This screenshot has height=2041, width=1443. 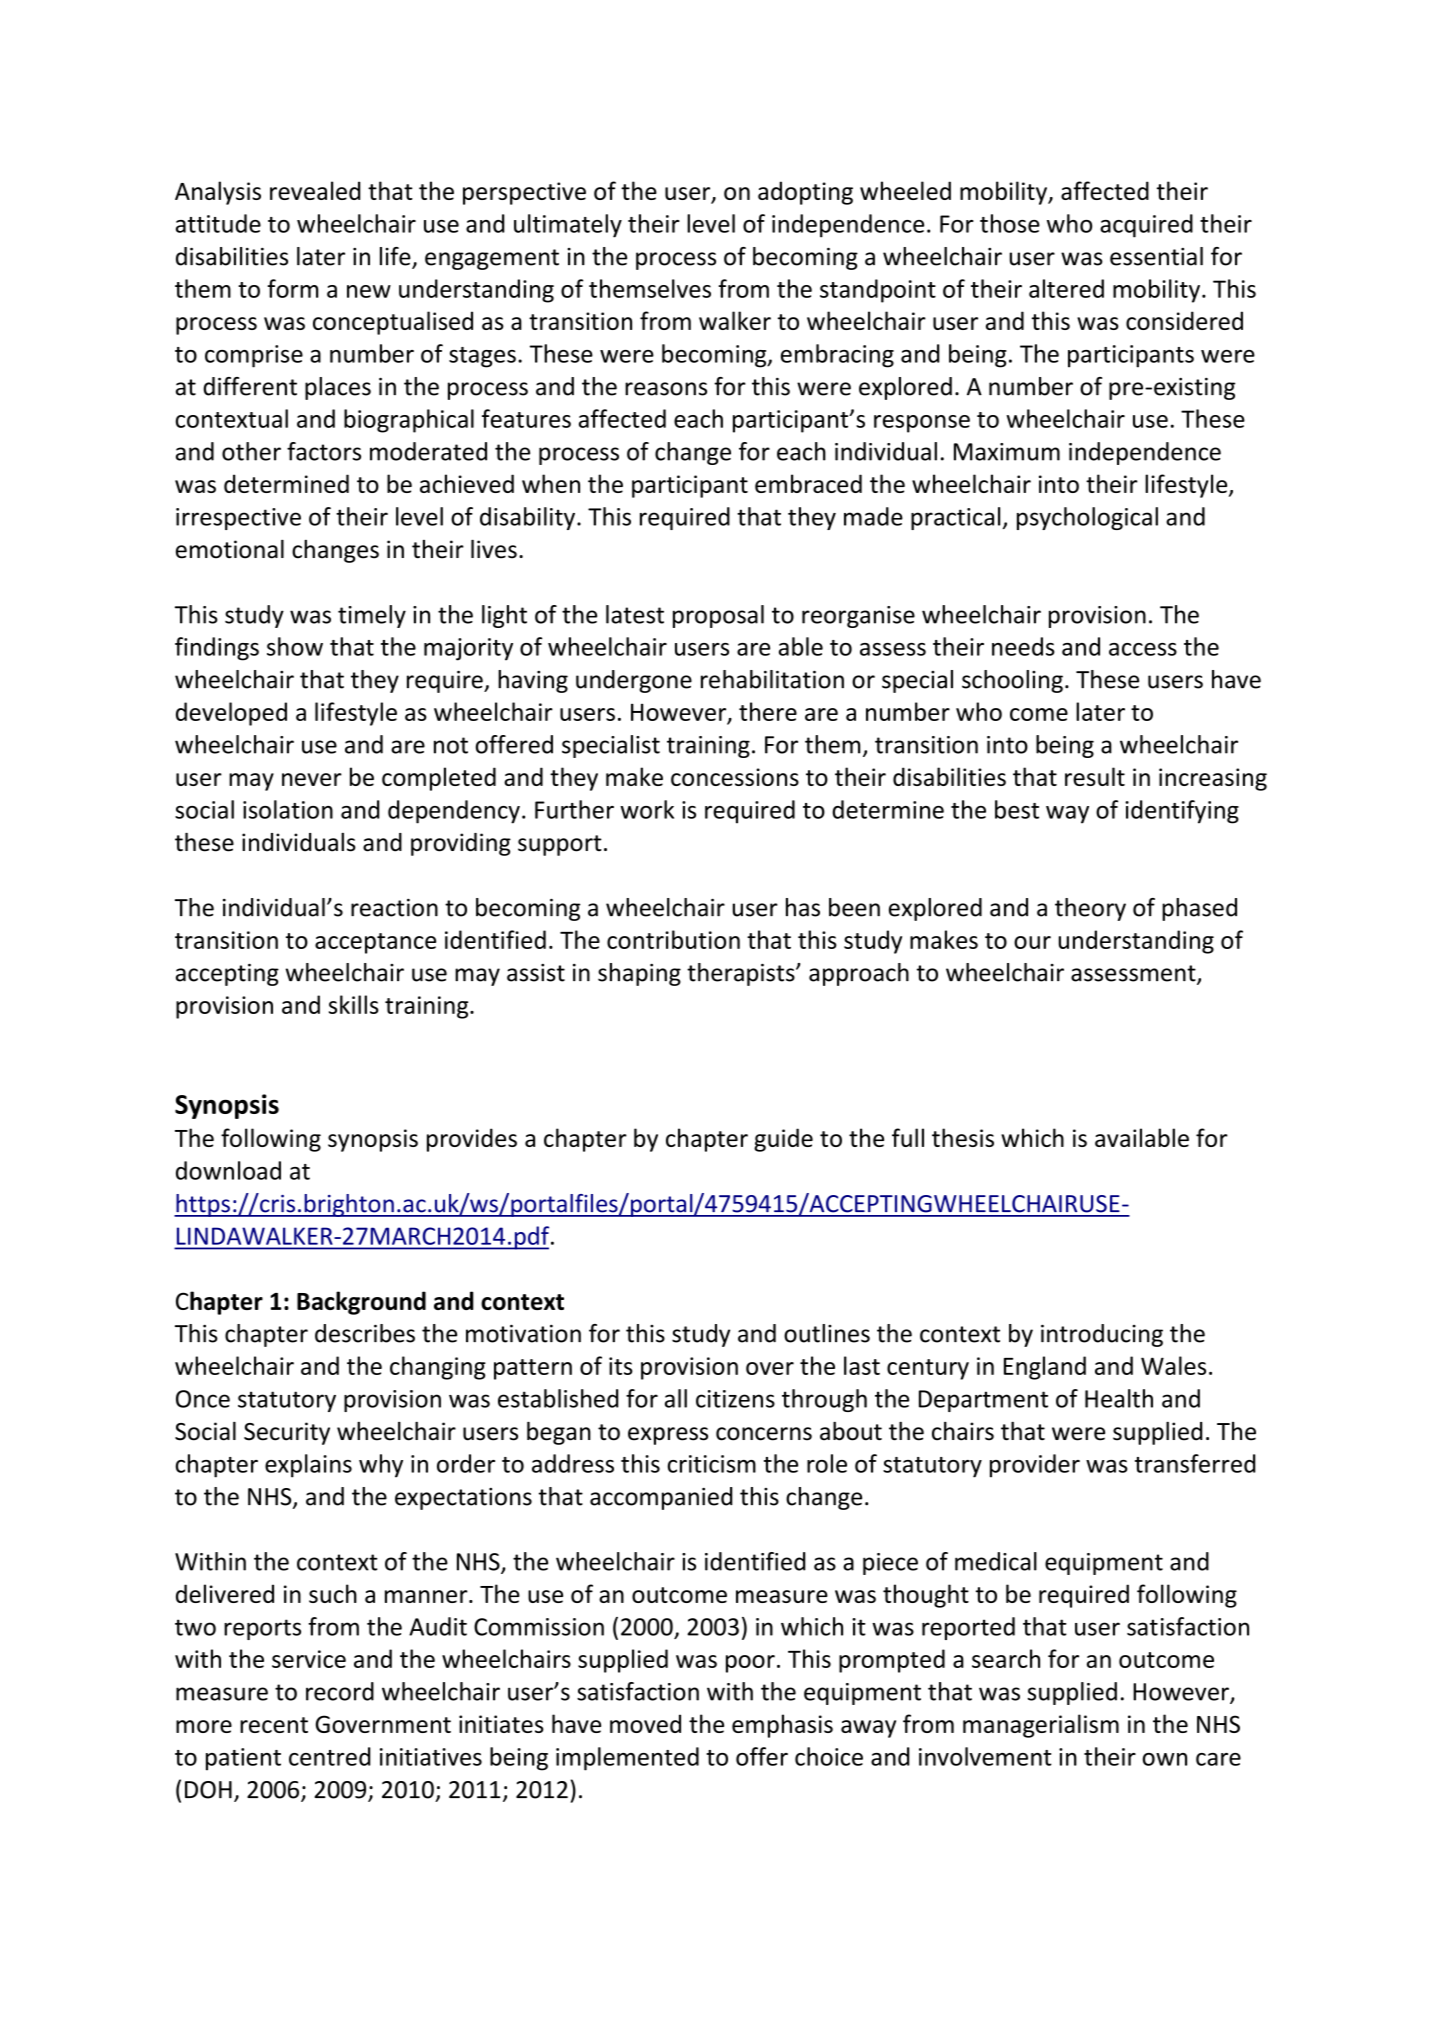 I want to click on adopting, so click(x=805, y=193).
